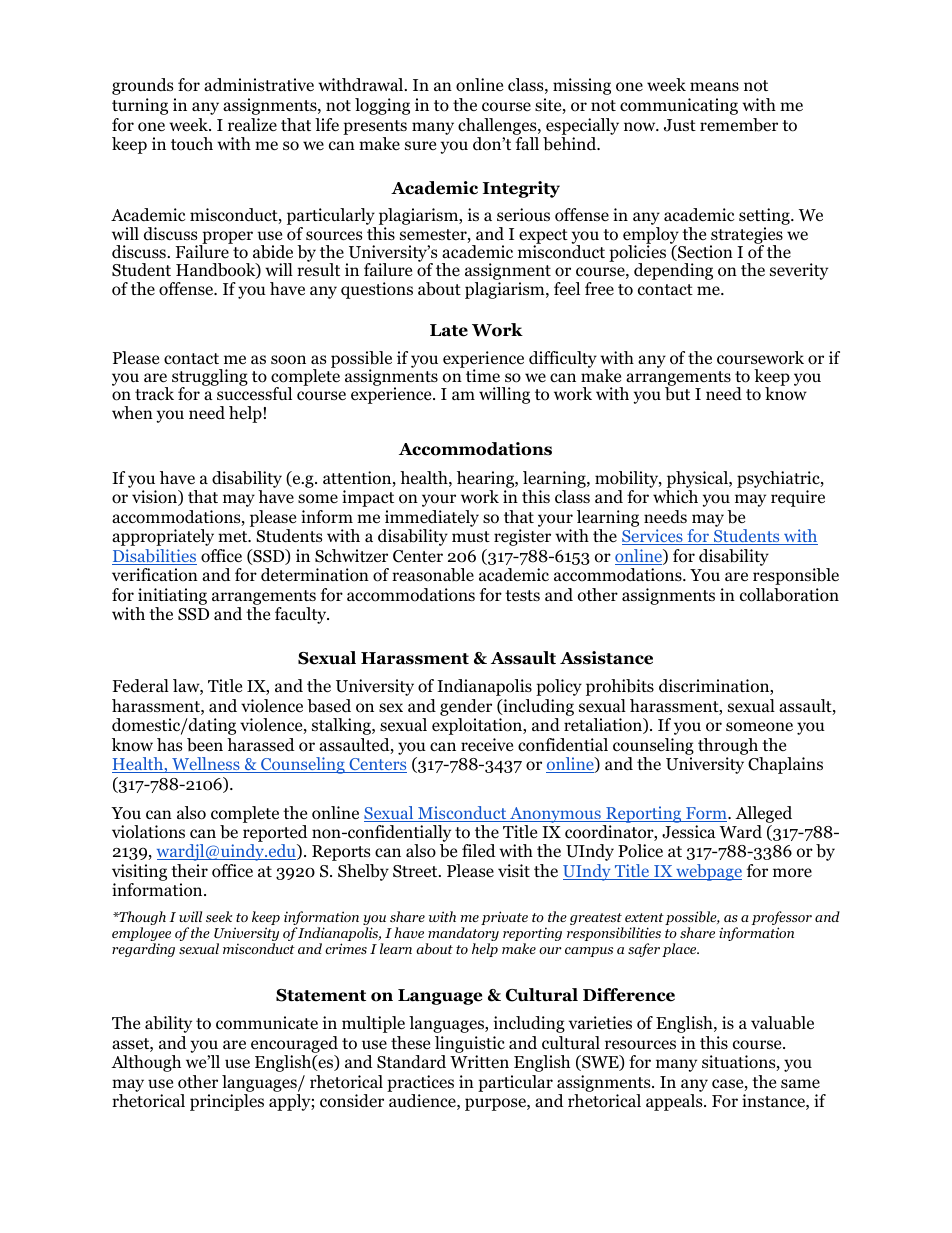 This screenshot has width=952, height=1233. Describe the element at coordinates (498, 126) in the screenshot. I see `challenges` at that location.
